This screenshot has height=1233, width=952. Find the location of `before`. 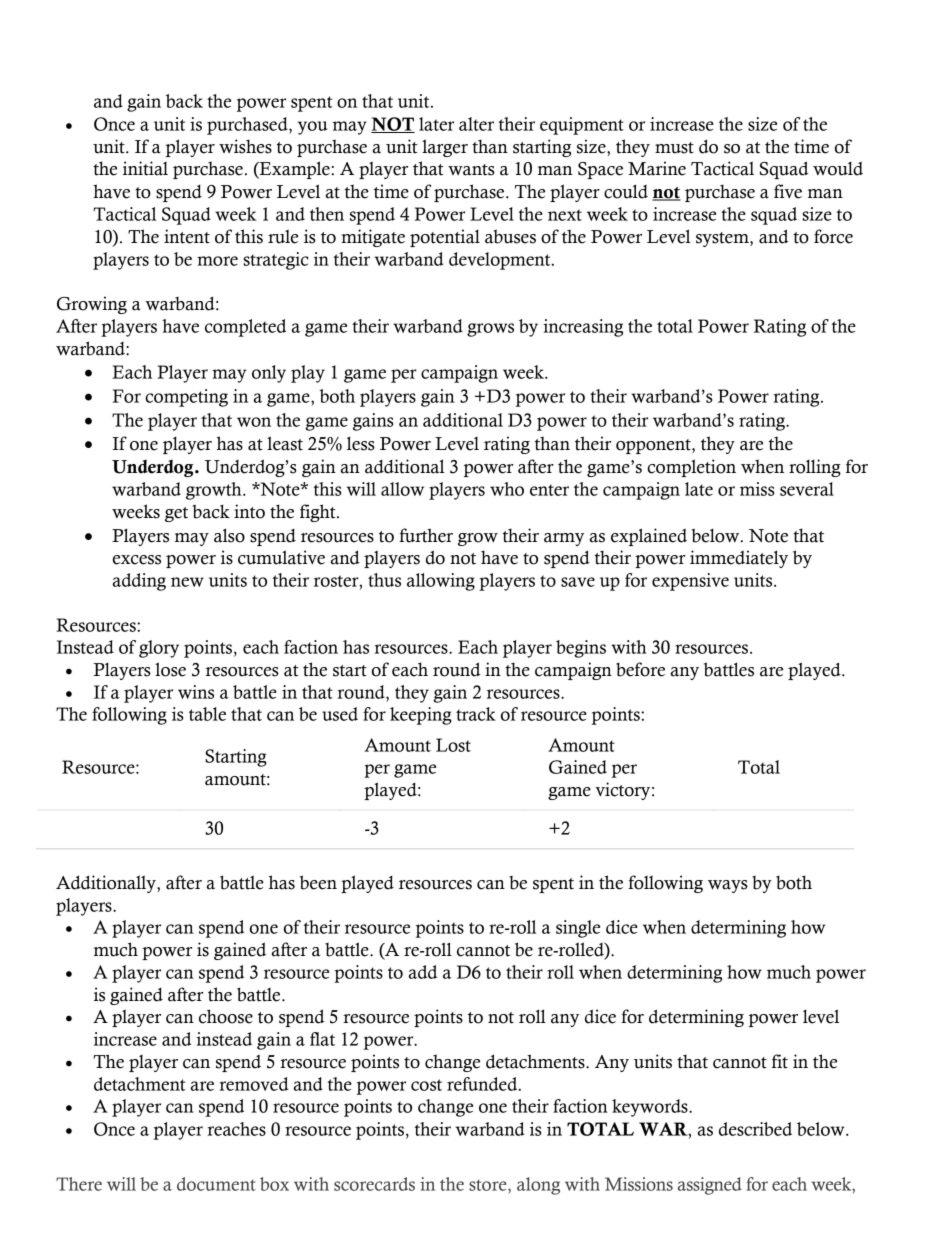

before is located at coordinates (640, 669).
